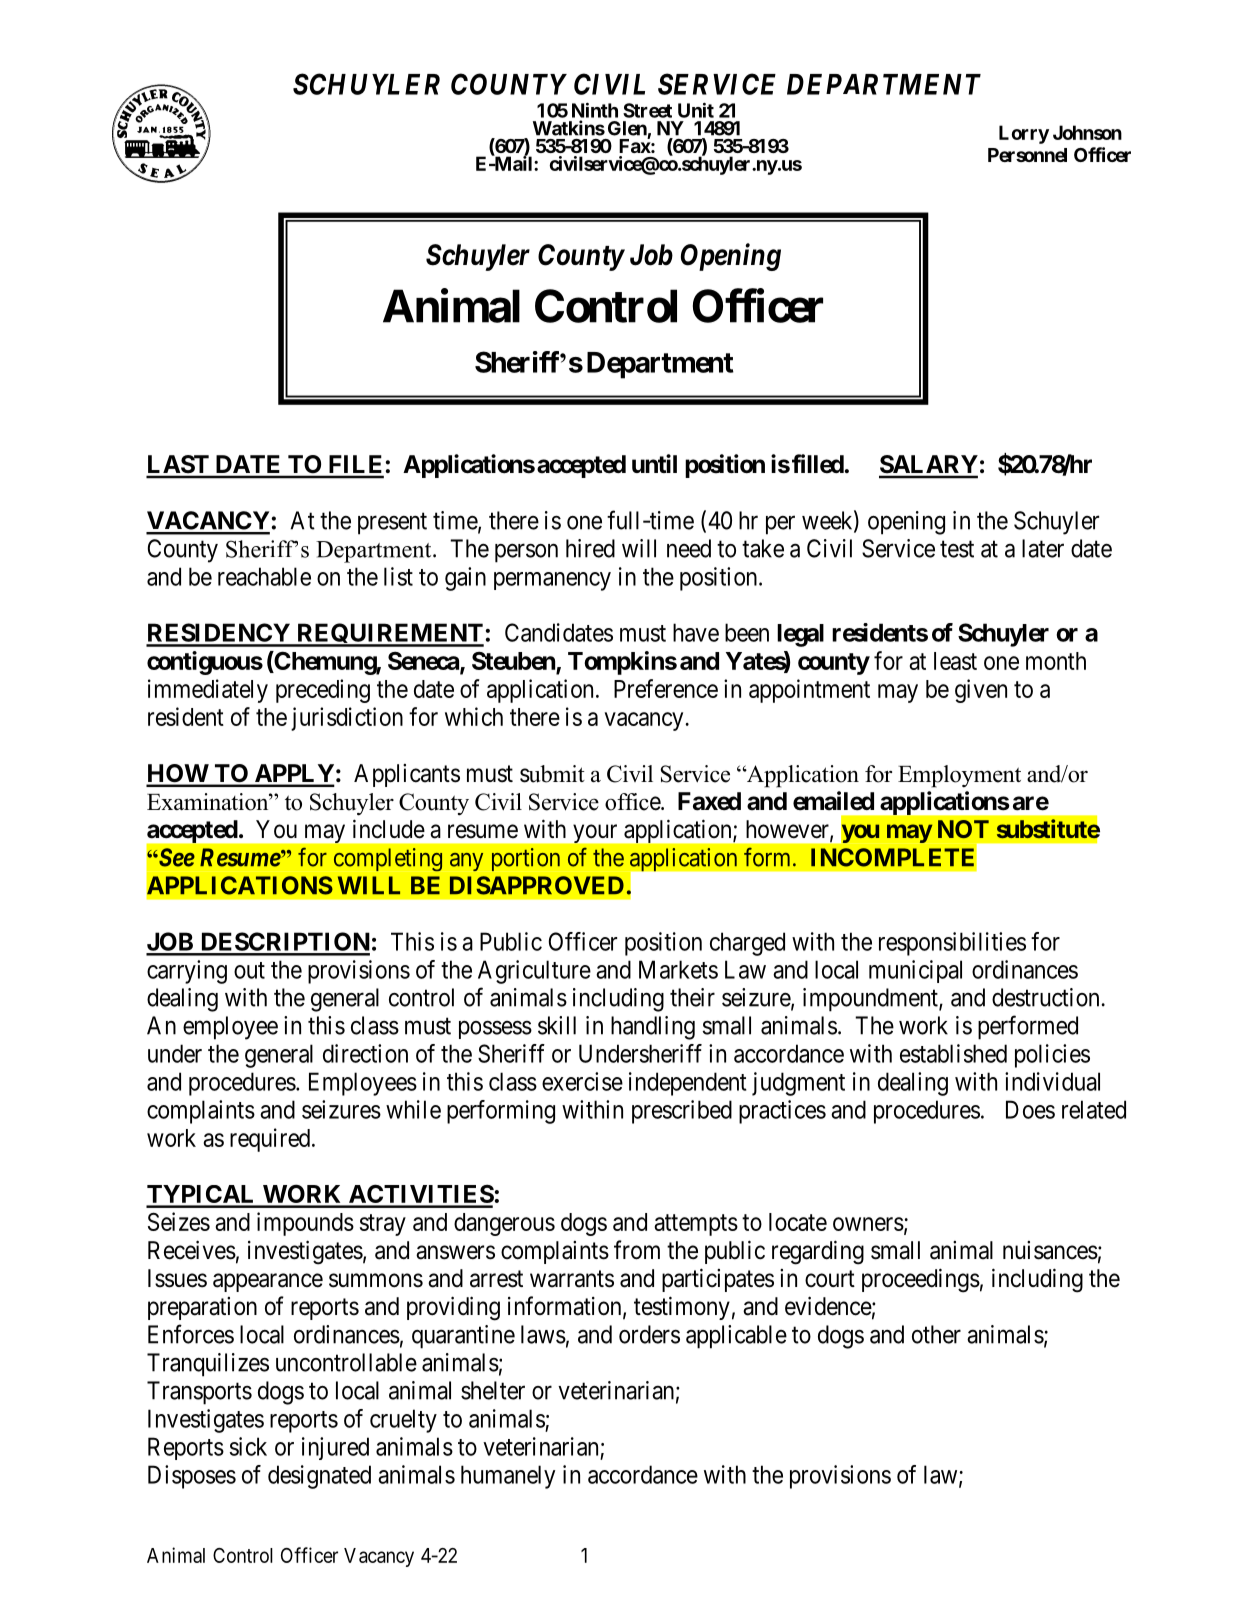 This screenshot has height=1611, width=1245. What do you see at coordinates (936, 1334) in the screenshot?
I see `other` at bounding box center [936, 1334].
